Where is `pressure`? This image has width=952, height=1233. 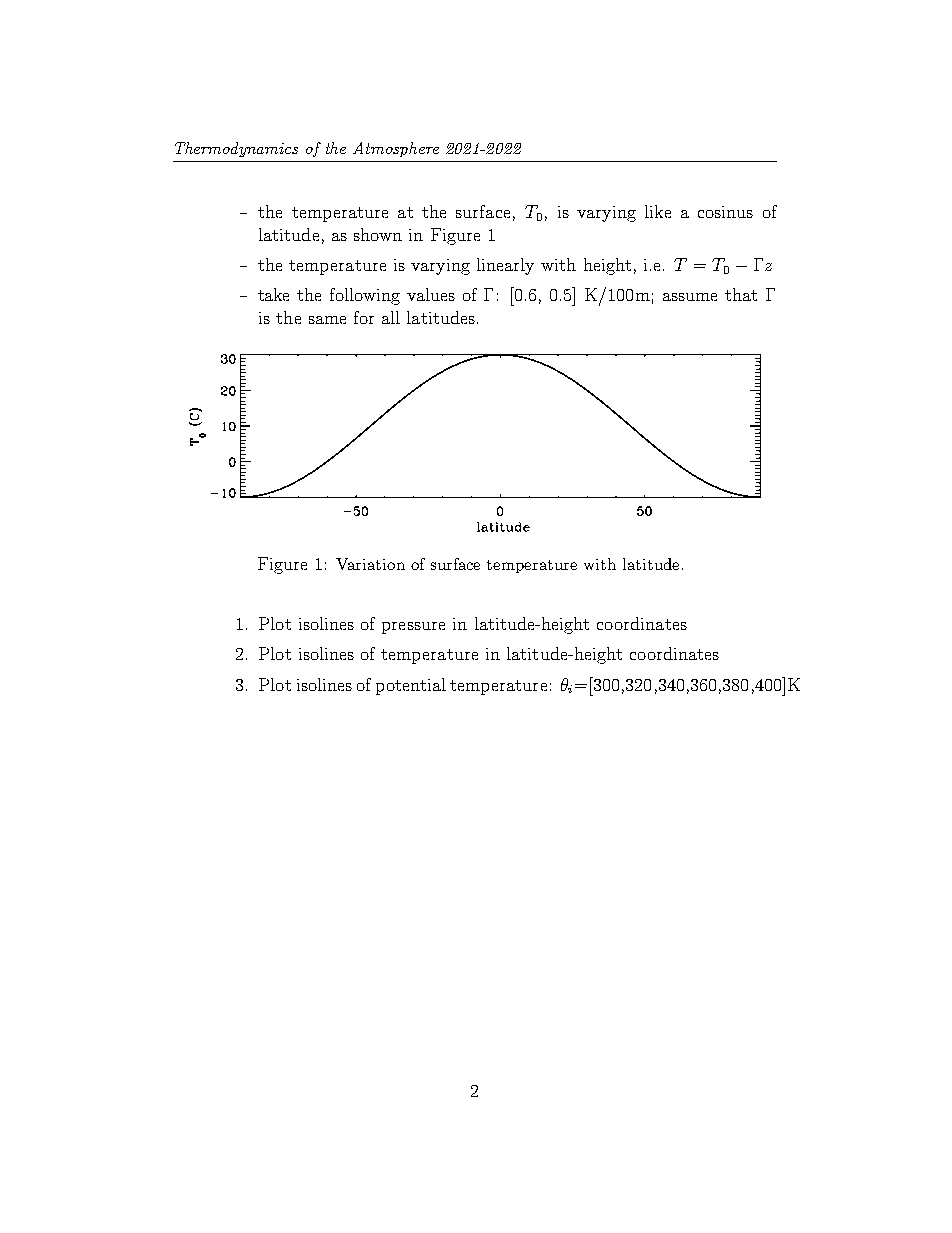 pressure is located at coordinates (413, 628).
